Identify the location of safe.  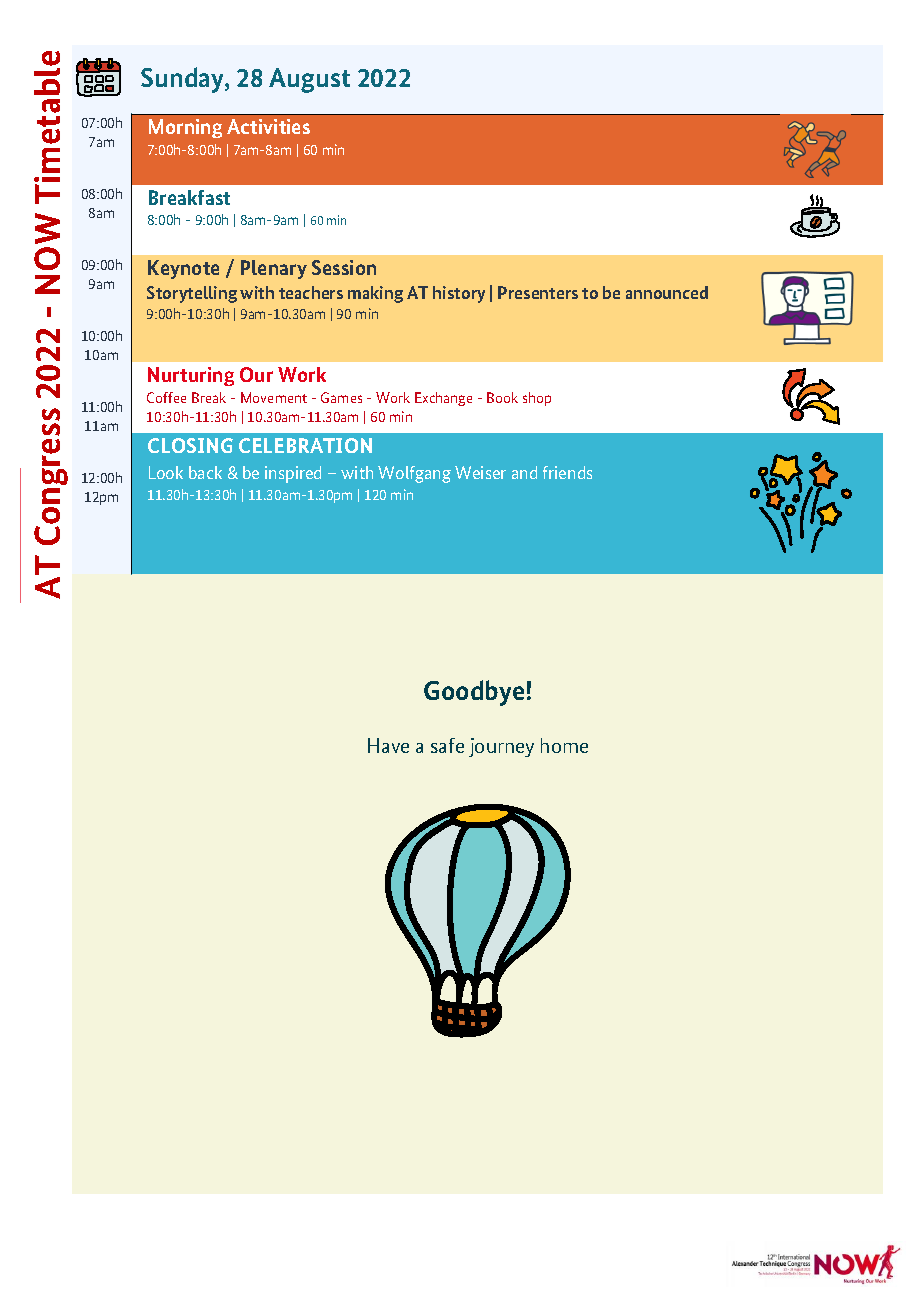
(447, 745).
